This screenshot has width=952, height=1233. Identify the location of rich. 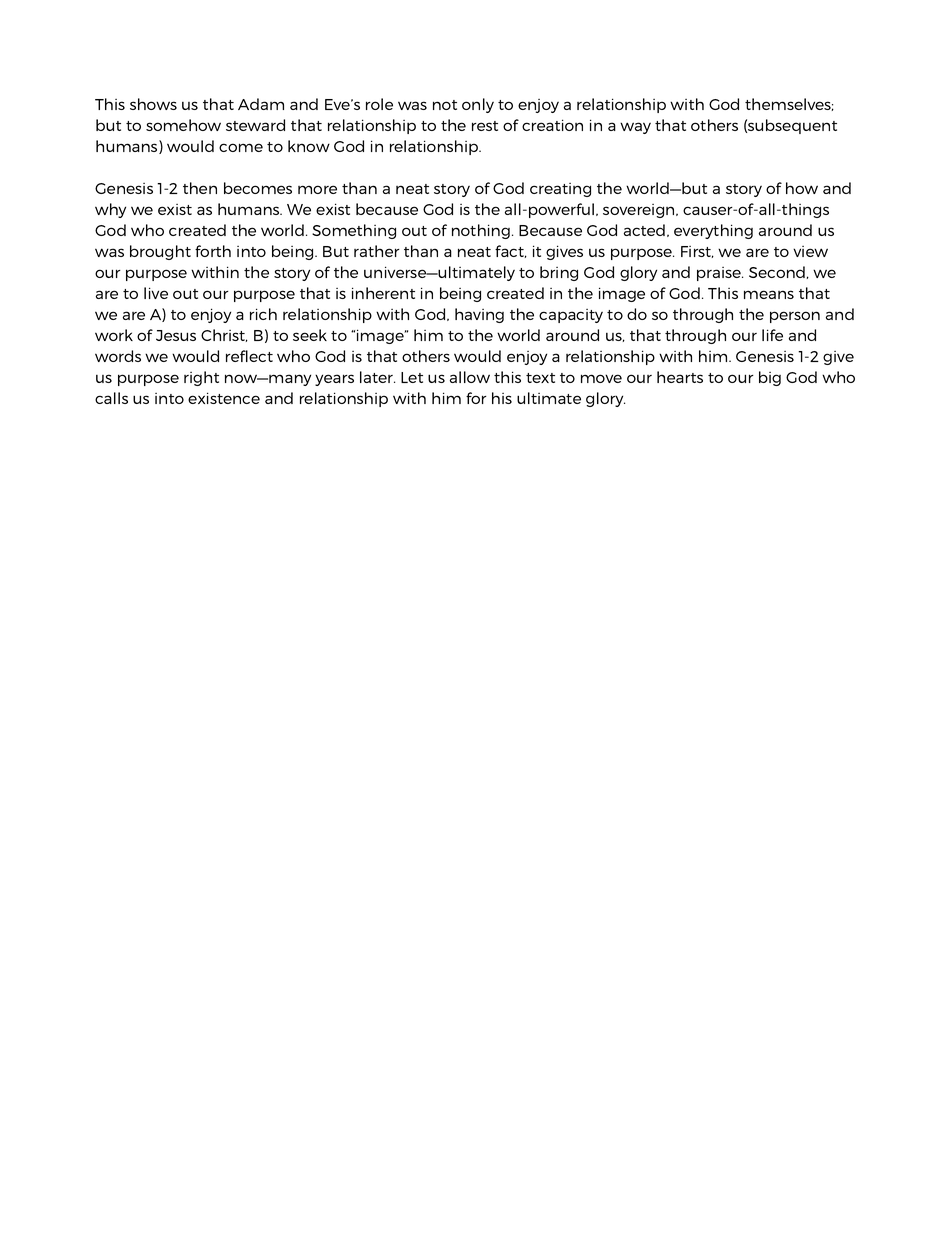
(263, 314).
